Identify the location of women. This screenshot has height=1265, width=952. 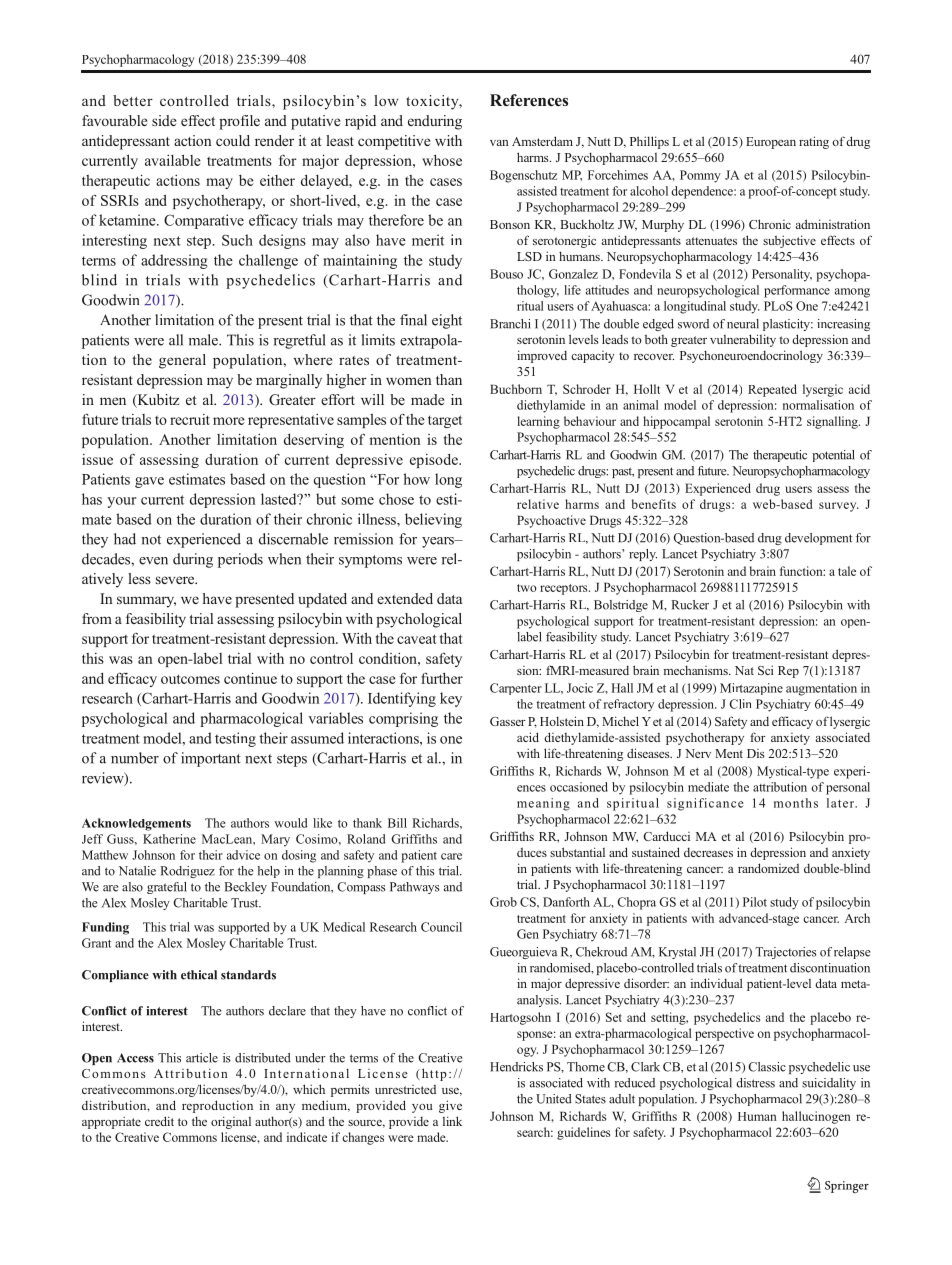
(409, 381).
